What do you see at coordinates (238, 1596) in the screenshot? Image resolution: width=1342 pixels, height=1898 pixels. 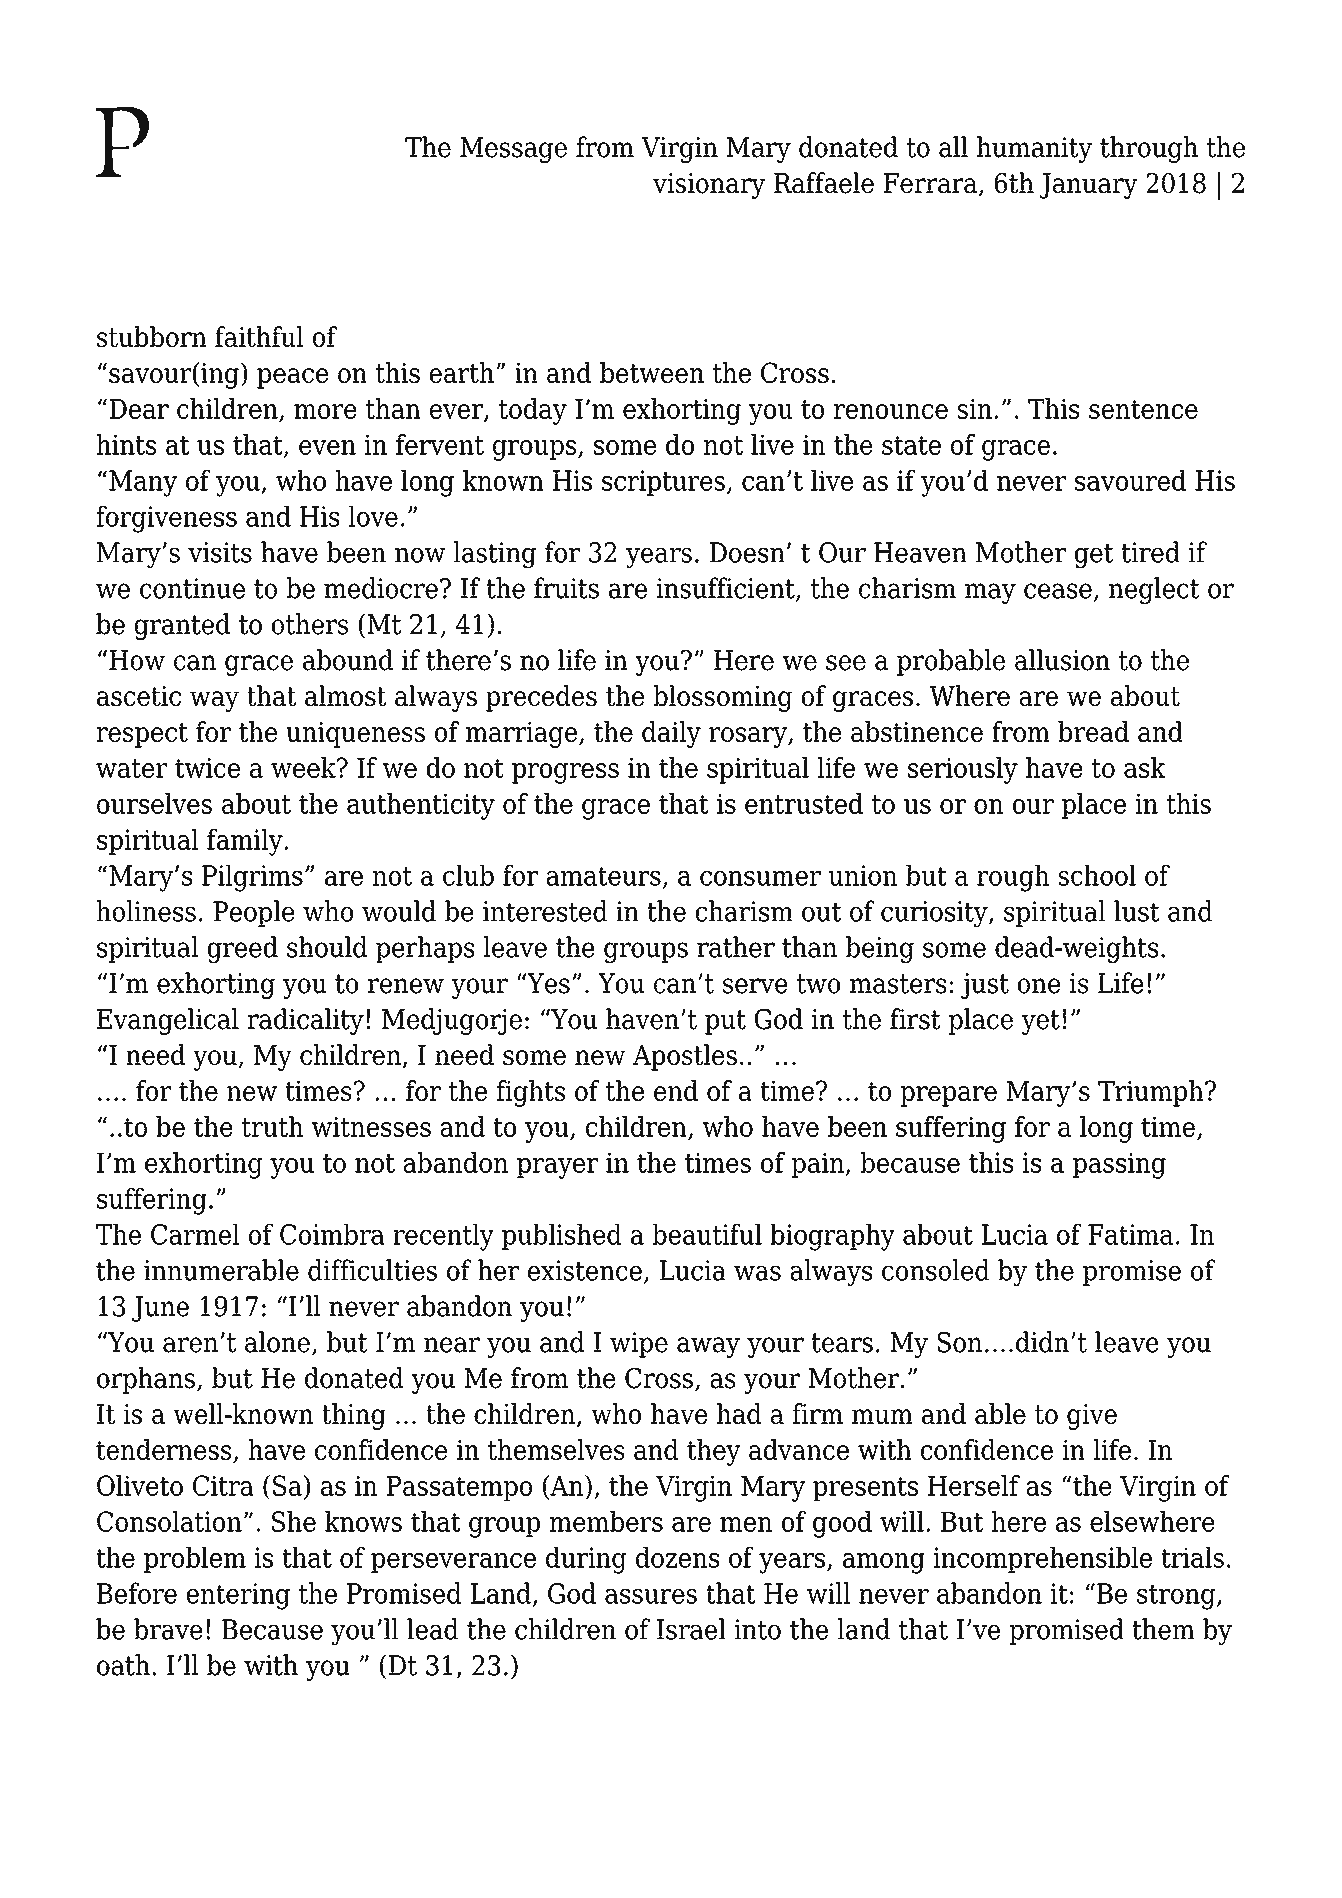 I see `entering` at bounding box center [238, 1596].
